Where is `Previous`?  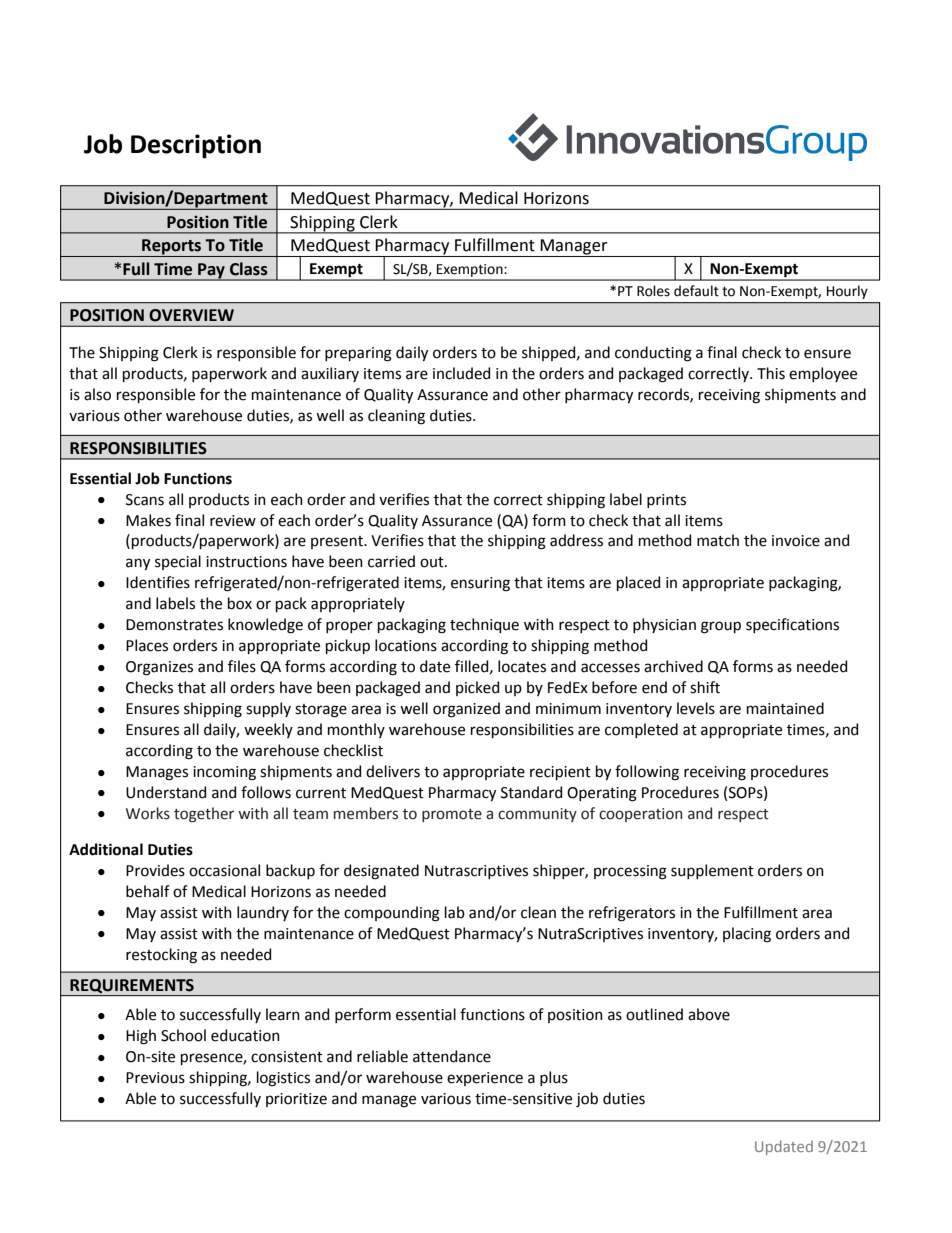 Previous is located at coordinates (155, 1078).
